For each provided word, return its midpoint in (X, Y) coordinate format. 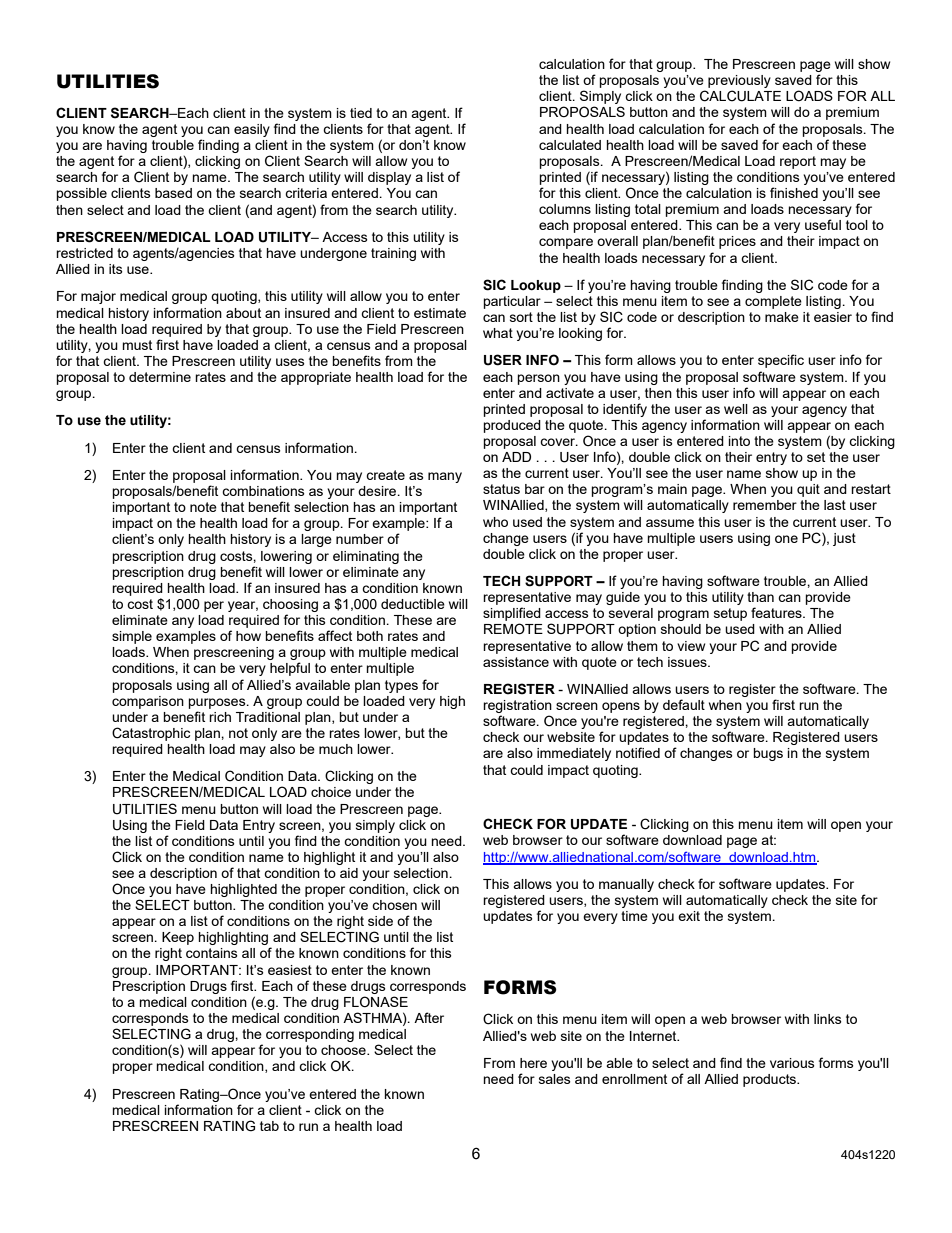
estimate (440, 313)
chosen (394, 905)
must (137, 345)
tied (361, 113)
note (203, 507)
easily (252, 130)
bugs (768, 754)
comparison (148, 702)
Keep (178, 938)
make (782, 317)
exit (689, 916)
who (495, 522)
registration (517, 708)
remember (765, 505)
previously (739, 83)
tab (269, 1126)
